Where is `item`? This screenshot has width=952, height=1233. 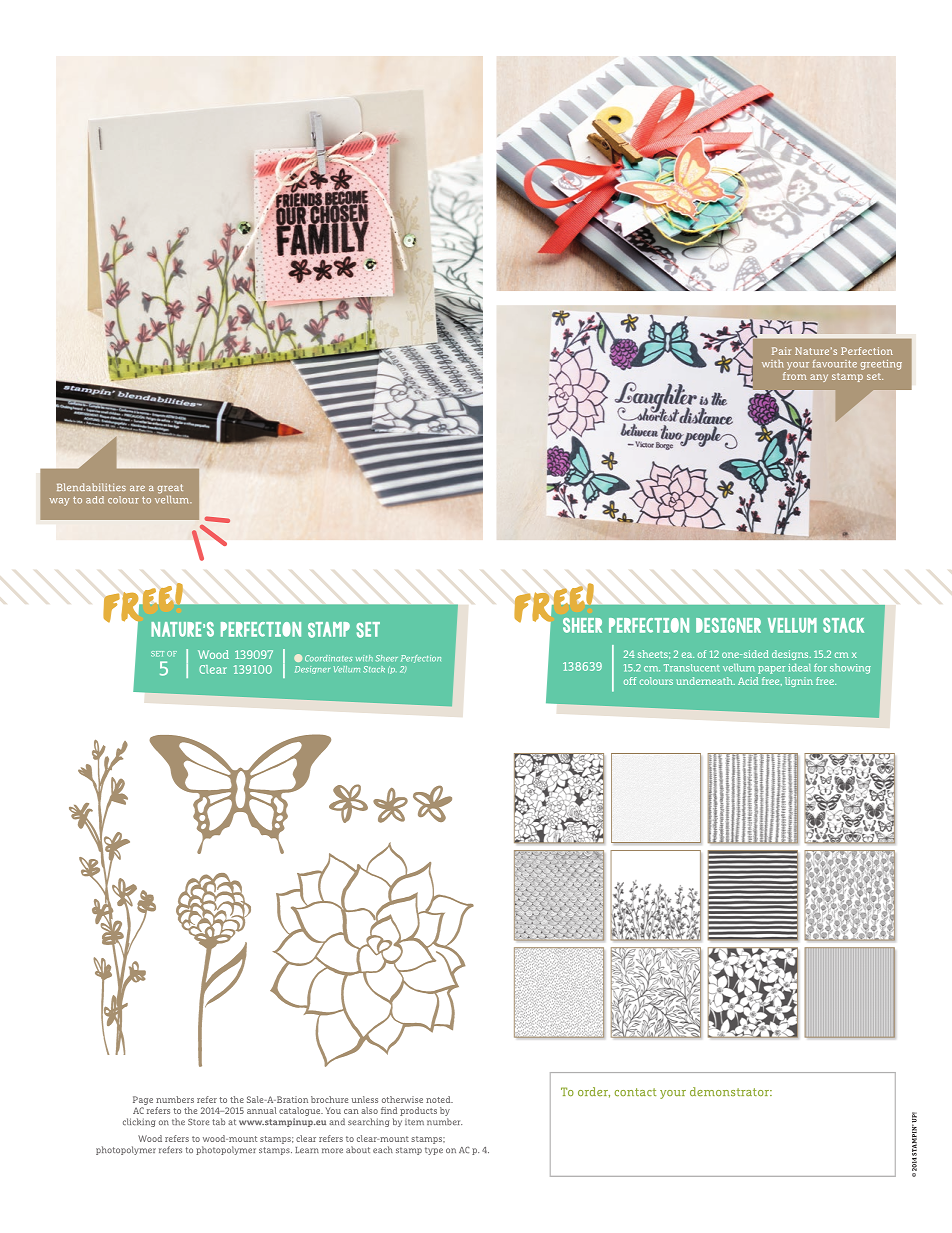 item is located at coordinates (414, 1122).
